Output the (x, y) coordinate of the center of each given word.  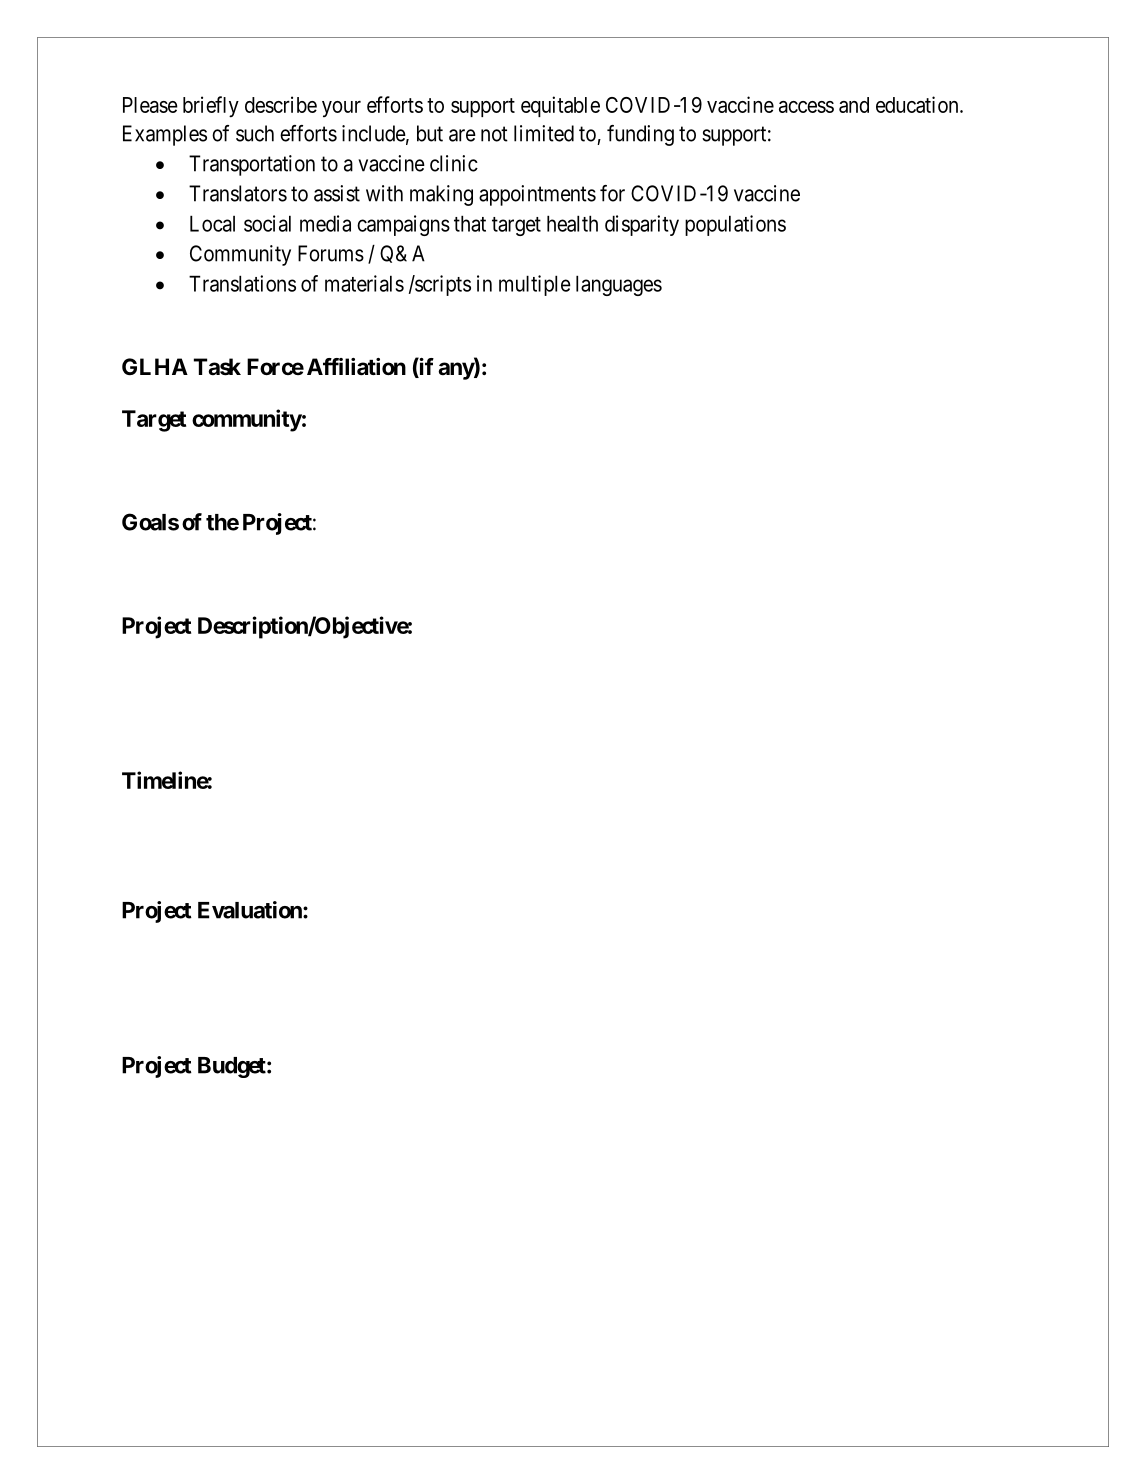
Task (217, 367)
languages (619, 285)
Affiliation (356, 367)
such (255, 133)
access (806, 107)
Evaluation (251, 910)
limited (544, 133)
